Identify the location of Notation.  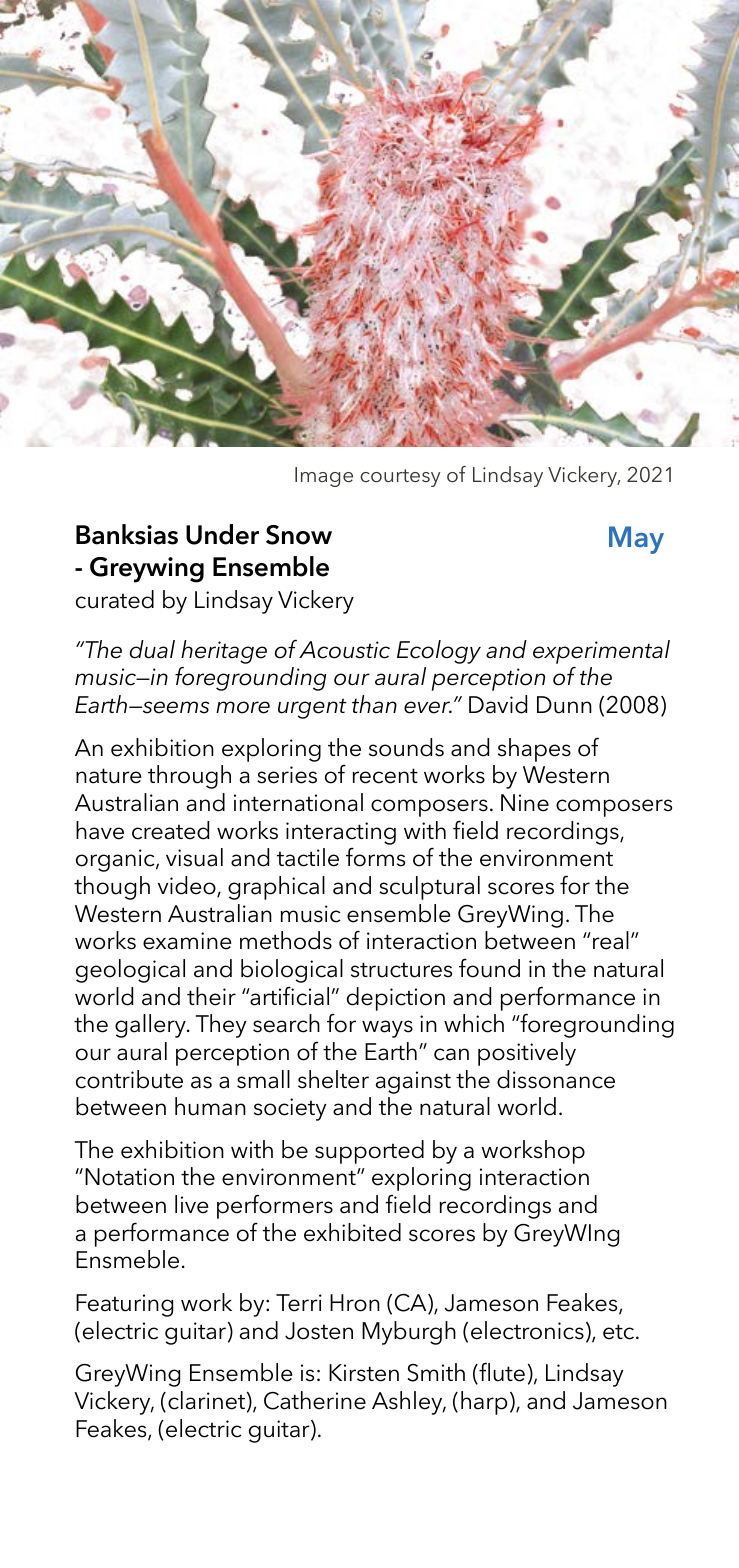
(129, 1177).
